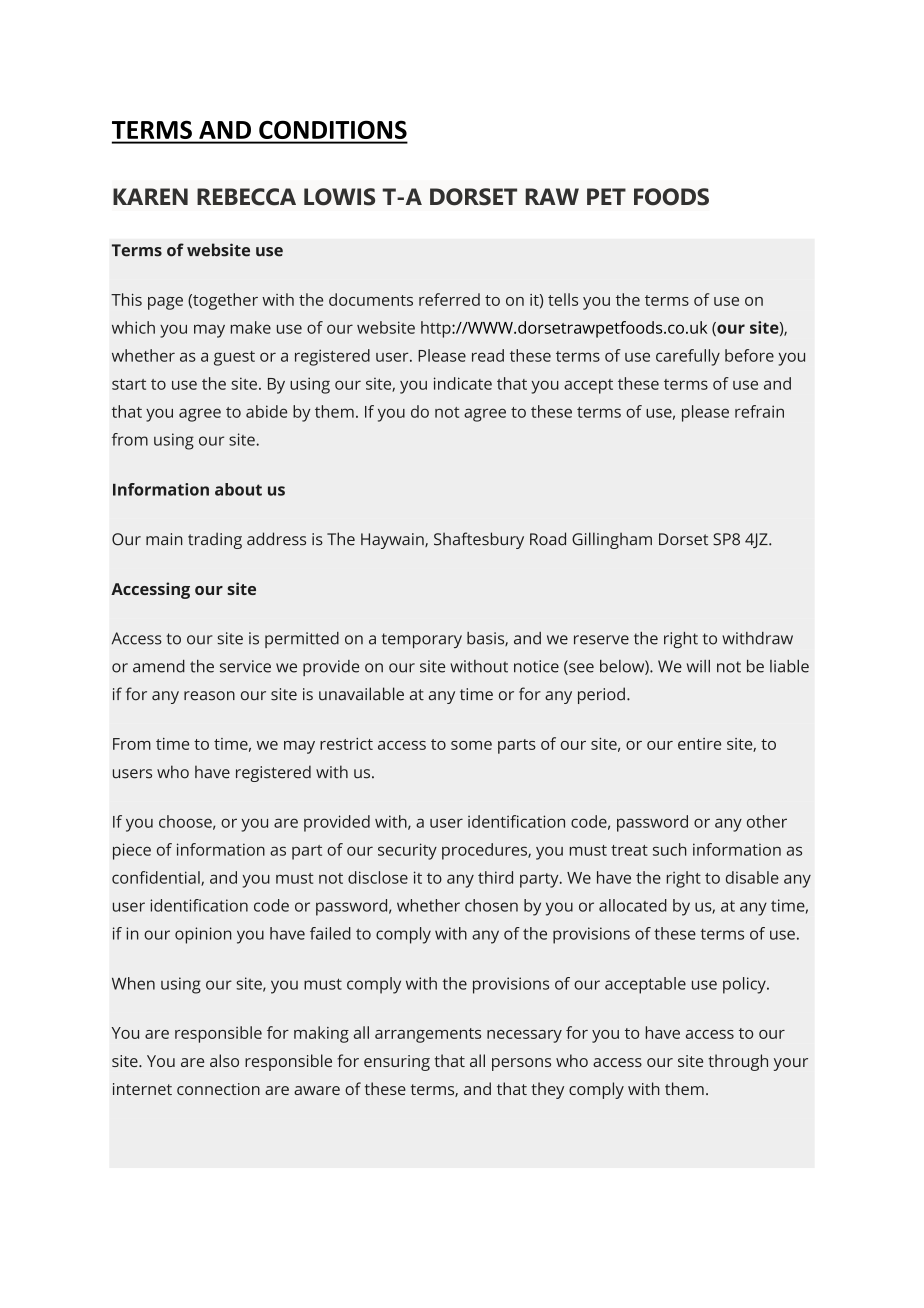 The image size is (924, 1308). Describe the element at coordinates (699, 744) in the page. I see `entire` at that location.
